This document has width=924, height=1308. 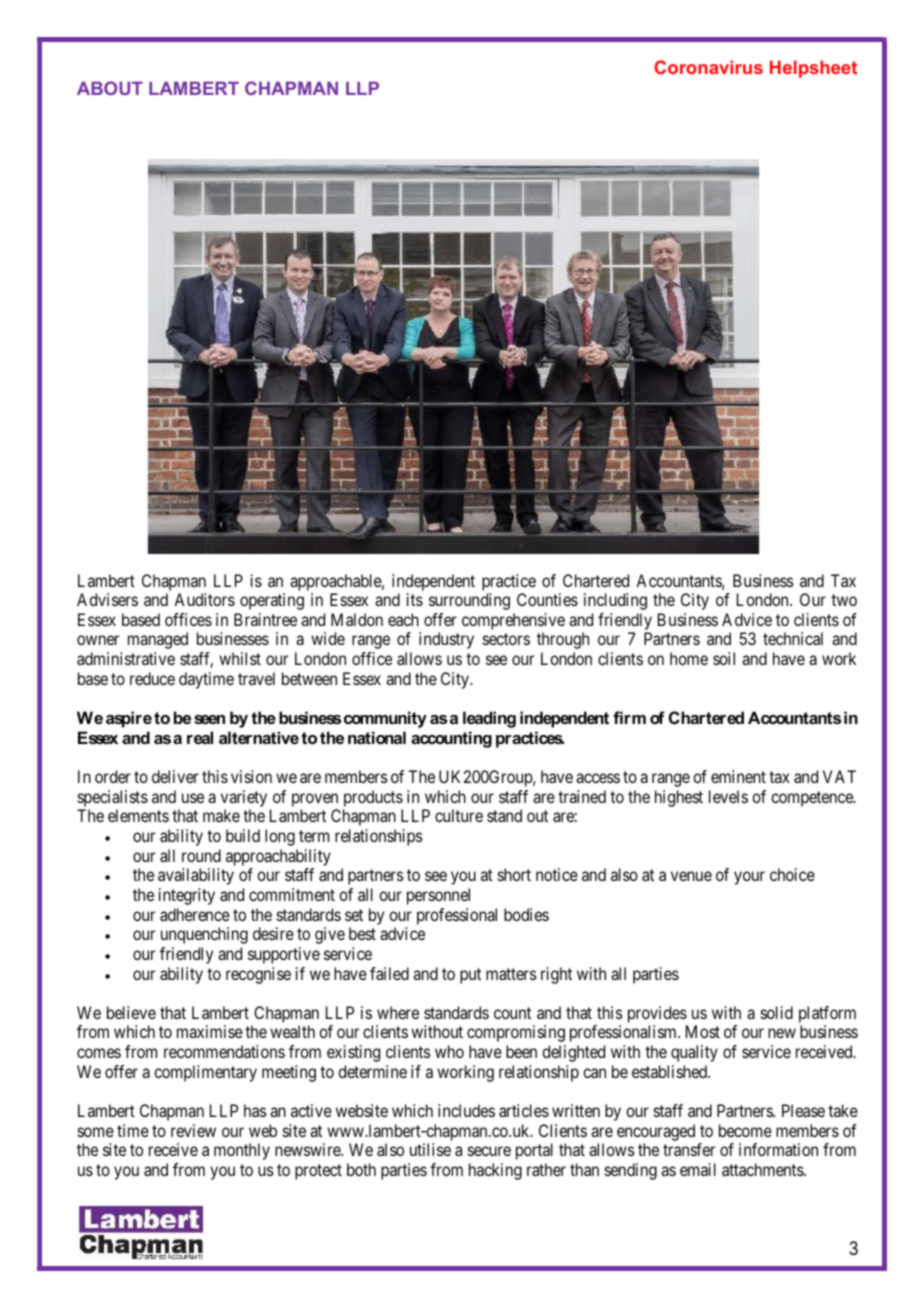 I want to click on Coronavirus, so click(x=708, y=67).
